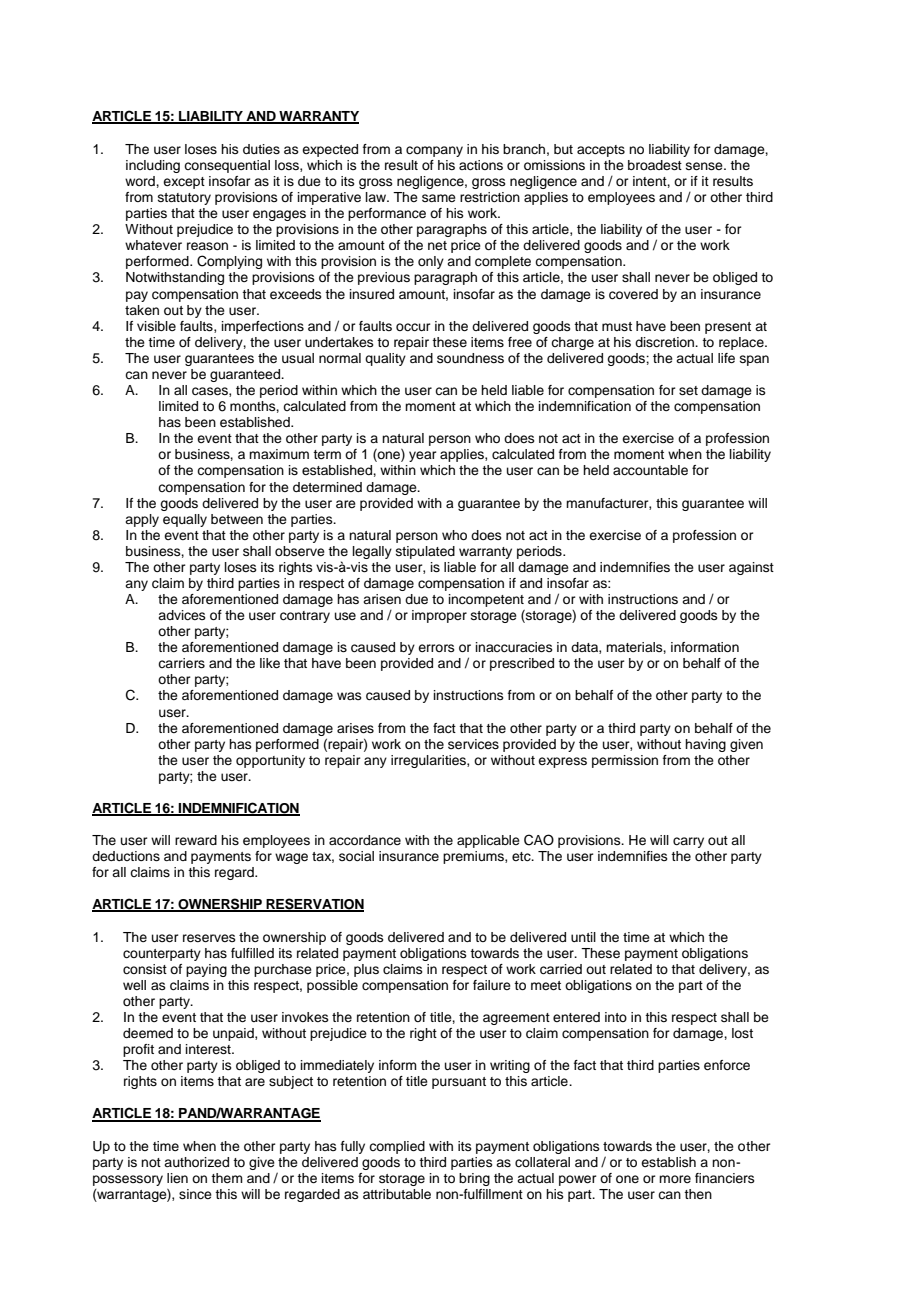 The height and width of the screenshot is (1308, 924). Describe the element at coordinates (181, 663) in the screenshot. I see `carriers` at that location.
